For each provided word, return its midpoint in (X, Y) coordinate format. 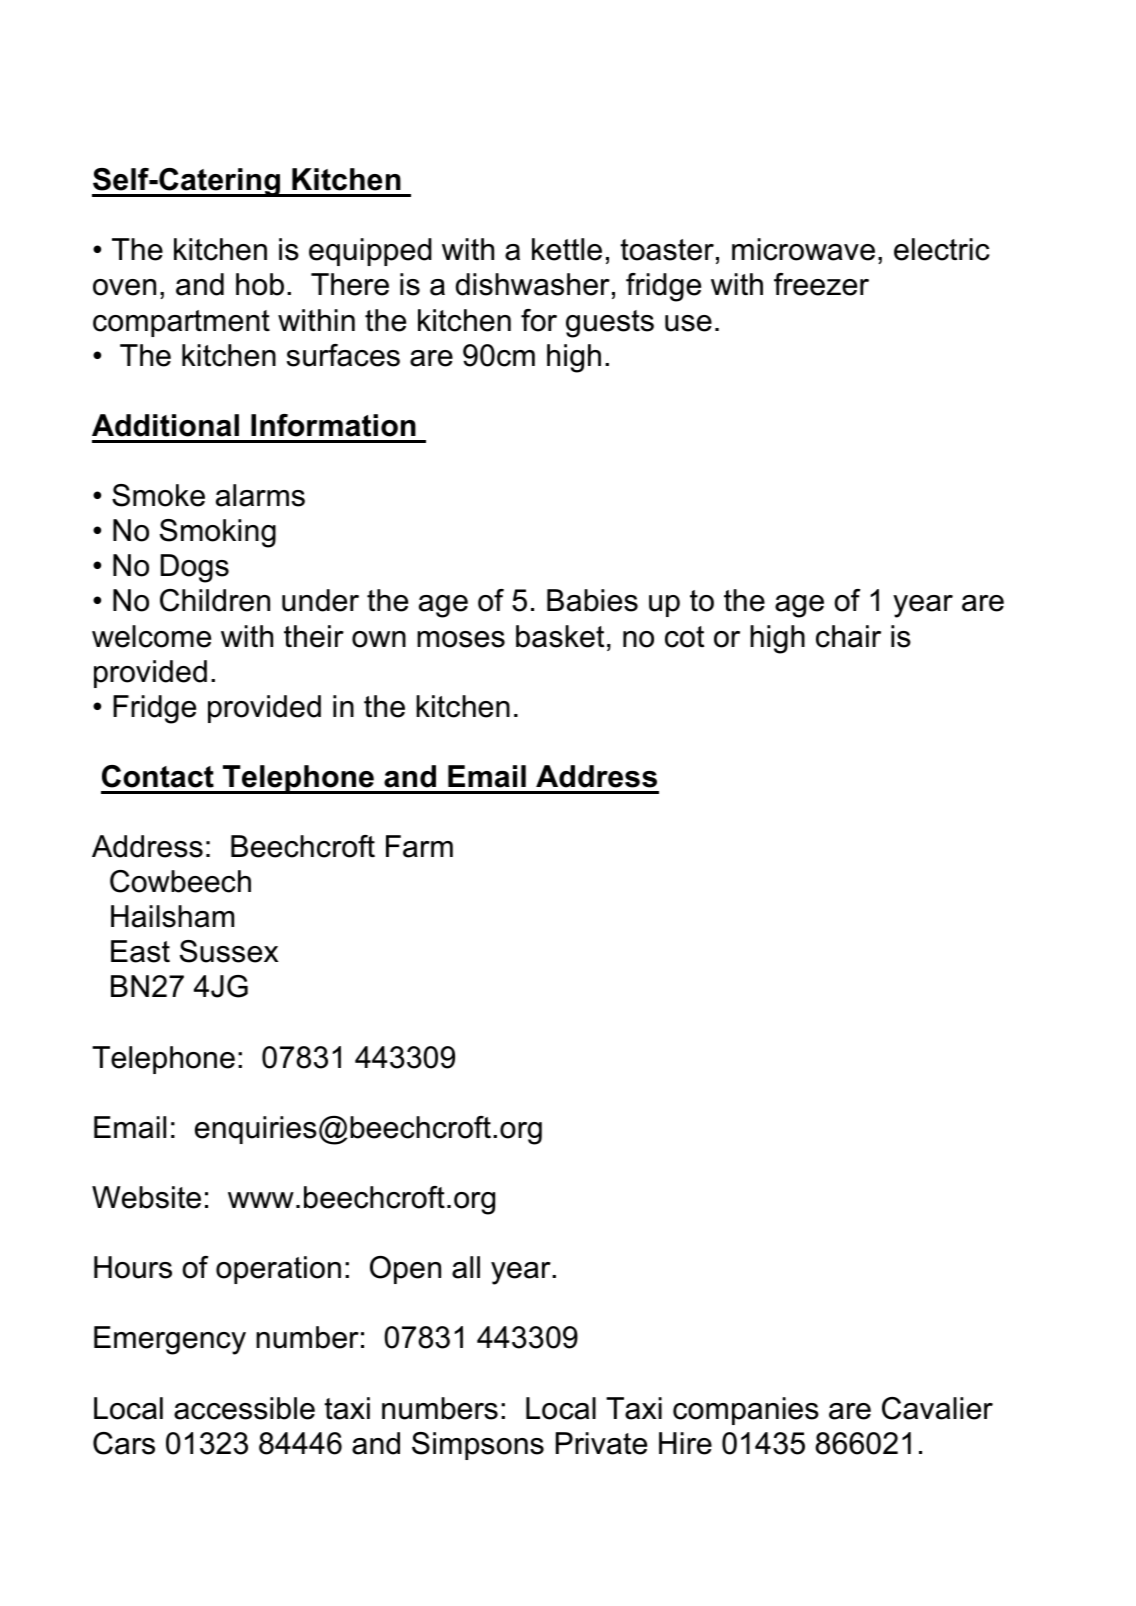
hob (260, 284)
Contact (158, 776)
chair (848, 636)
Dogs (195, 568)
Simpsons (478, 1446)
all (466, 1267)
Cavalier (937, 1408)
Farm (419, 846)
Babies (592, 600)
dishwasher (533, 284)
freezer (821, 284)
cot (684, 637)
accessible (244, 1408)
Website (146, 1197)
